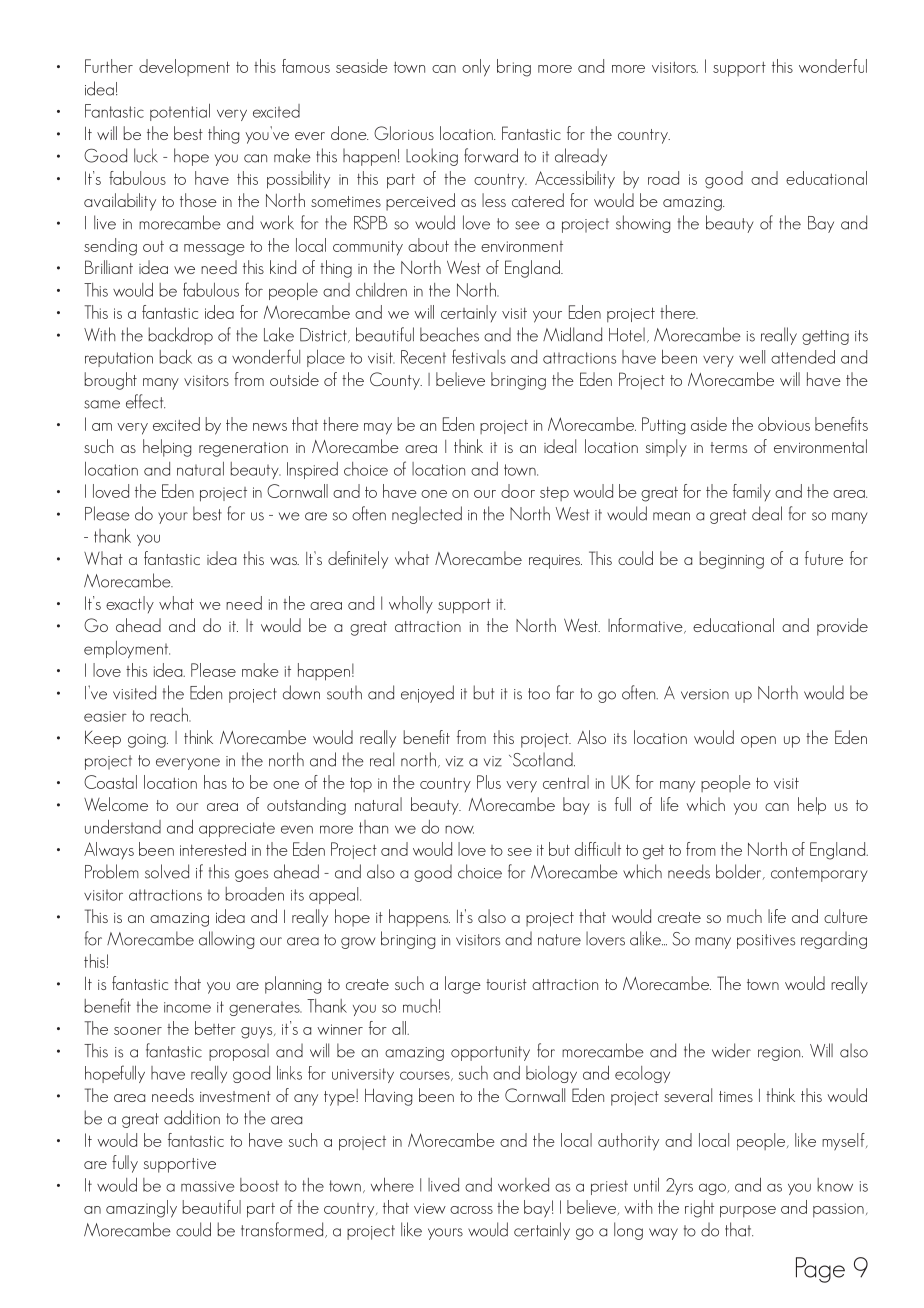  I want to click on reach, so click(170, 715).
